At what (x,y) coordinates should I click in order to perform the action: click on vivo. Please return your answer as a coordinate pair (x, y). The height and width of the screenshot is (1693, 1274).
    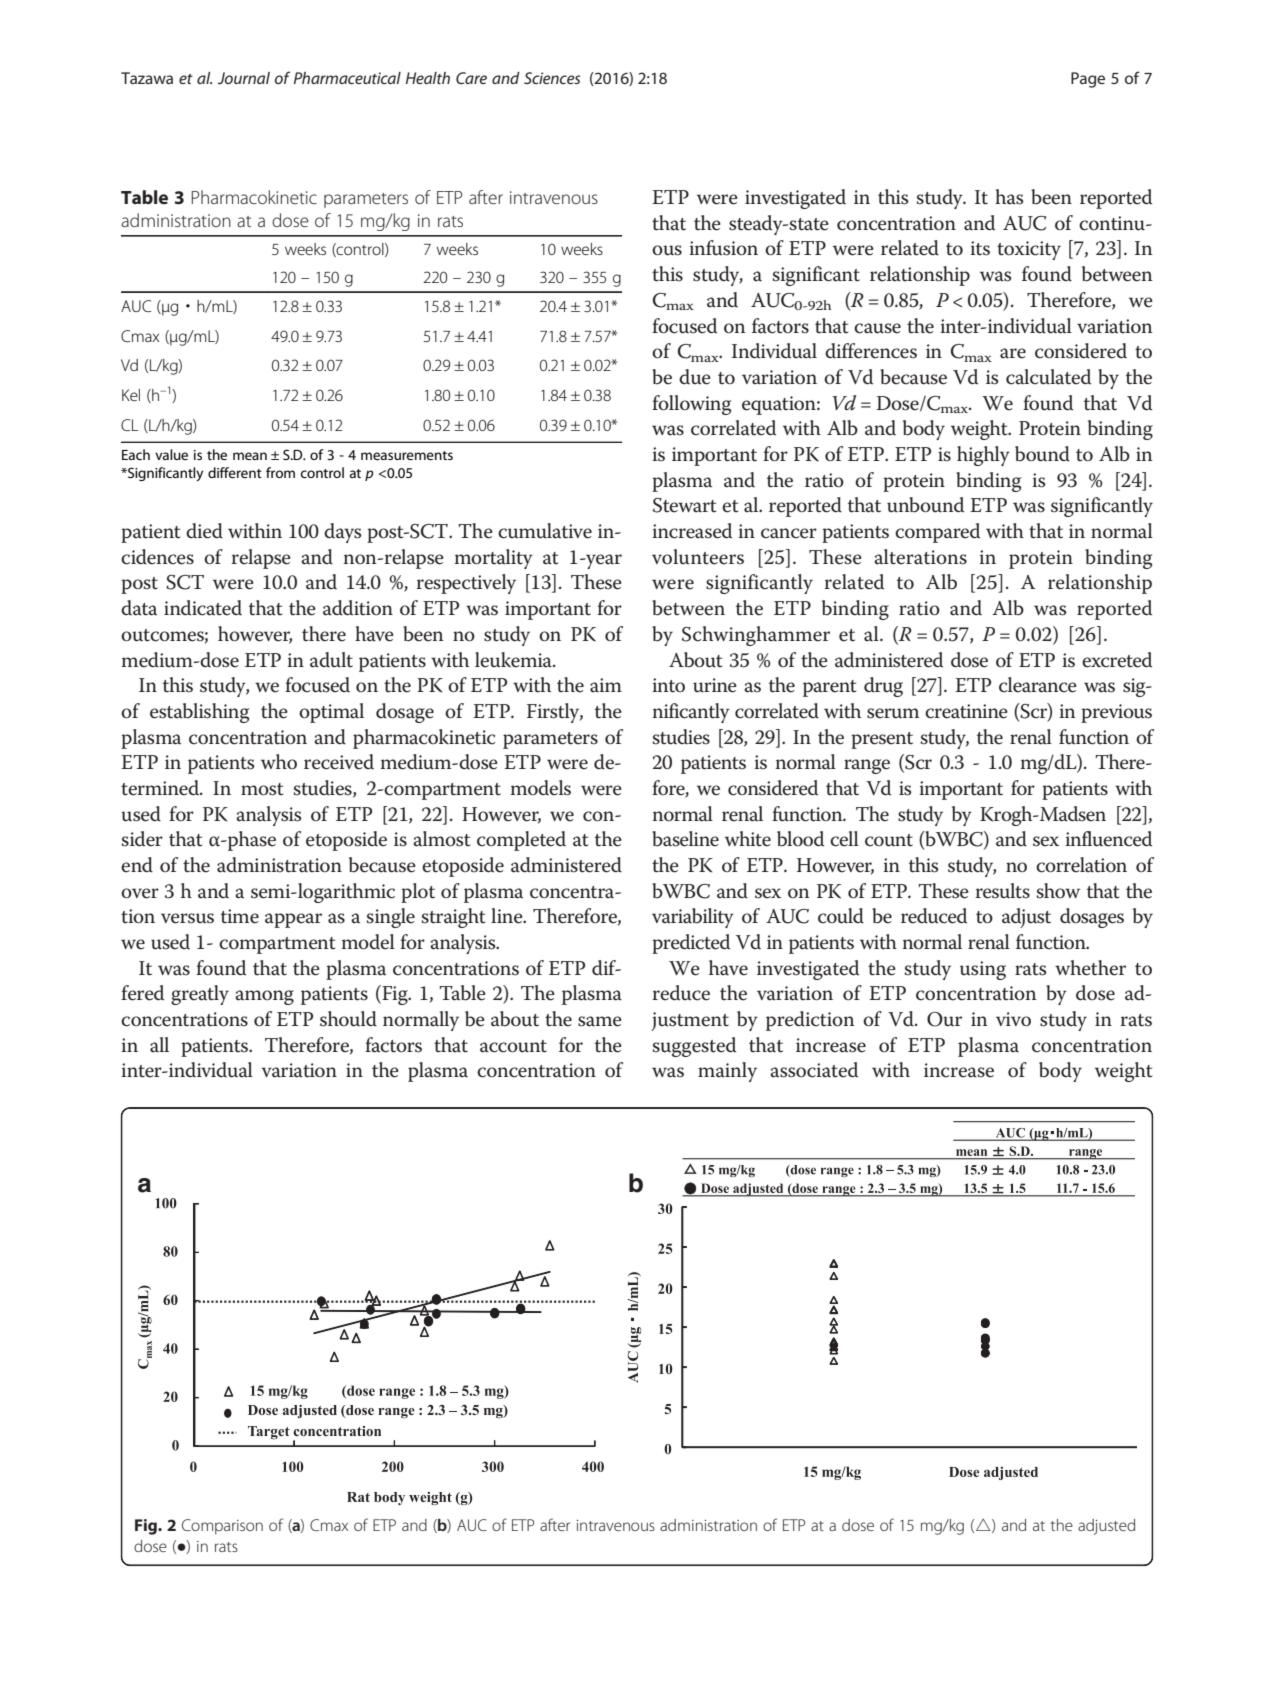
    Looking at the image, I should click on (1013, 1019).
